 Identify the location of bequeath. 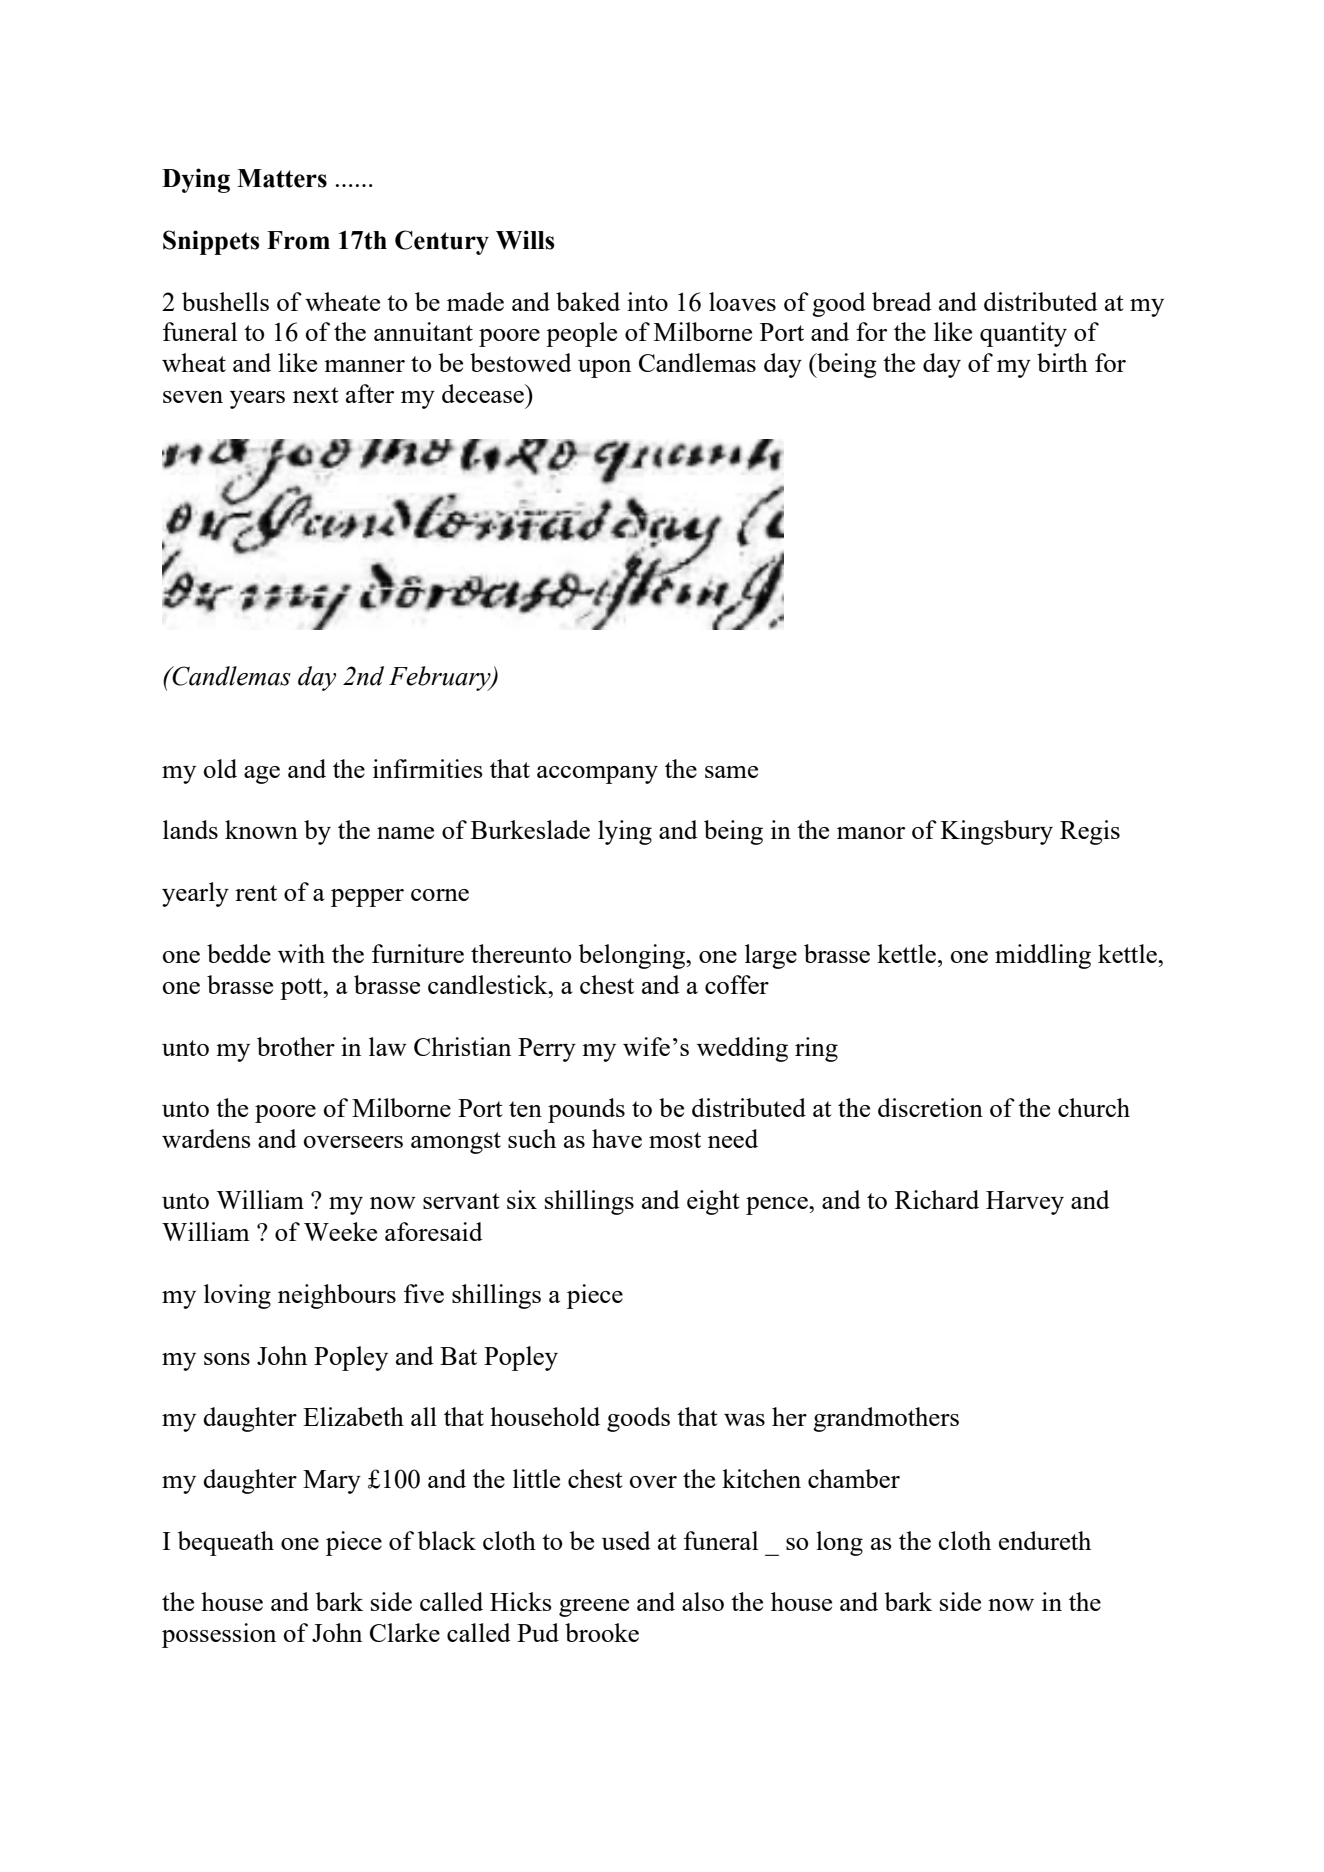
(226, 1543).
